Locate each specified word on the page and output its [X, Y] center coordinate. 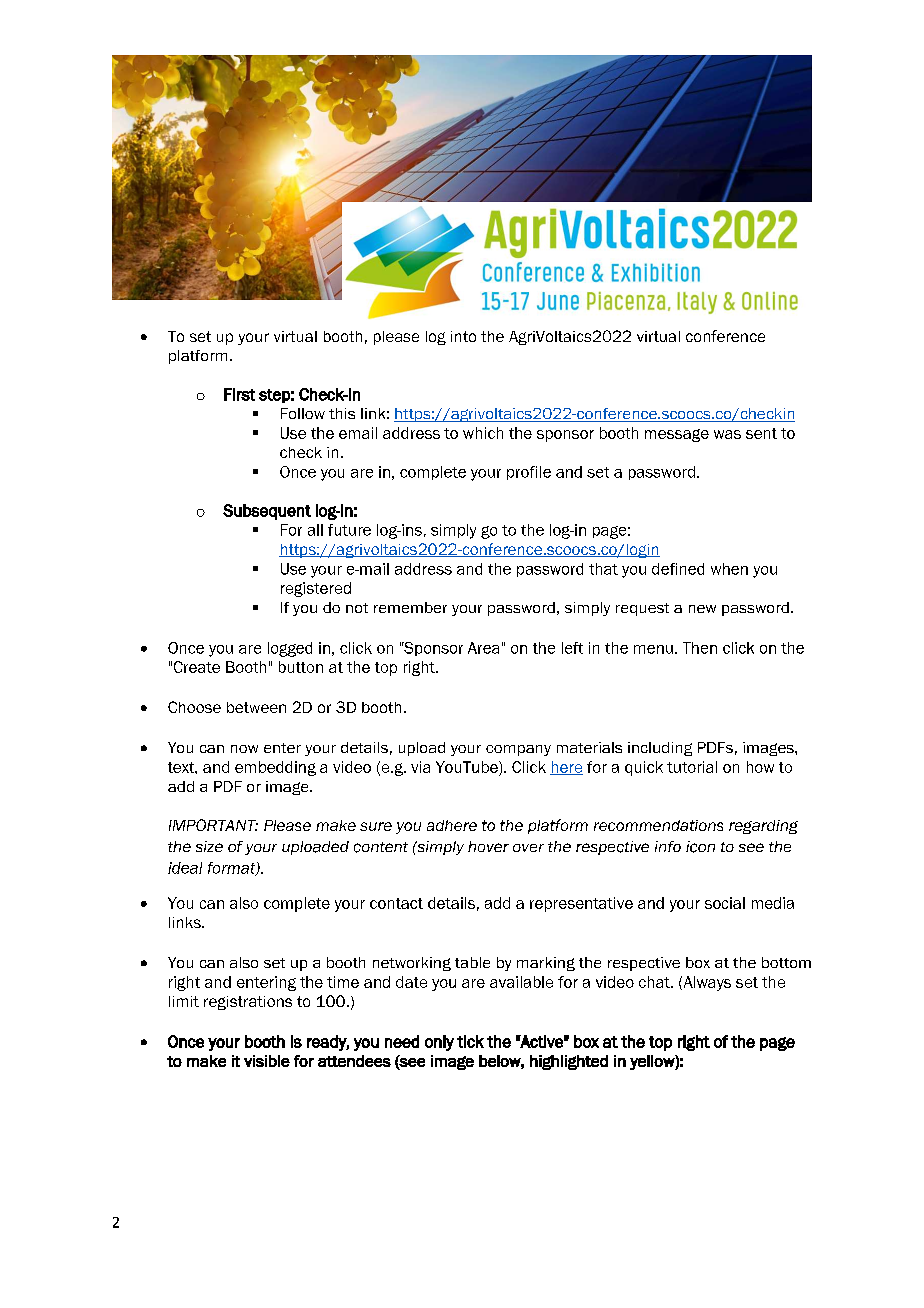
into [463, 336]
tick [470, 1041]
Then [700, 648]
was [727, 434]
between [256, 707]
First [239, 394]
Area [483, 648]
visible [267, 1061]
